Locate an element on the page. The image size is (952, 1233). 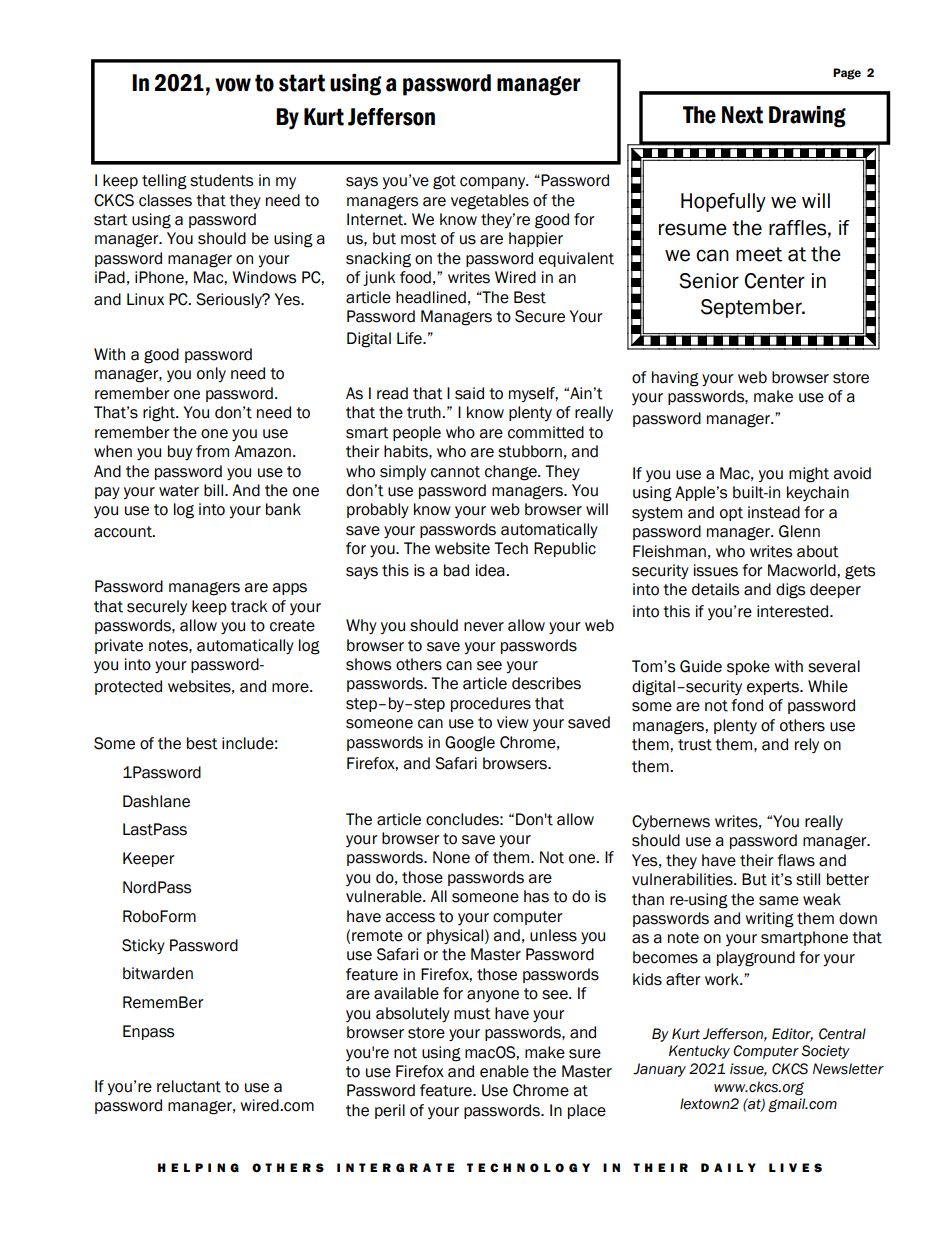
Next is located at coordinates (742, 115).
